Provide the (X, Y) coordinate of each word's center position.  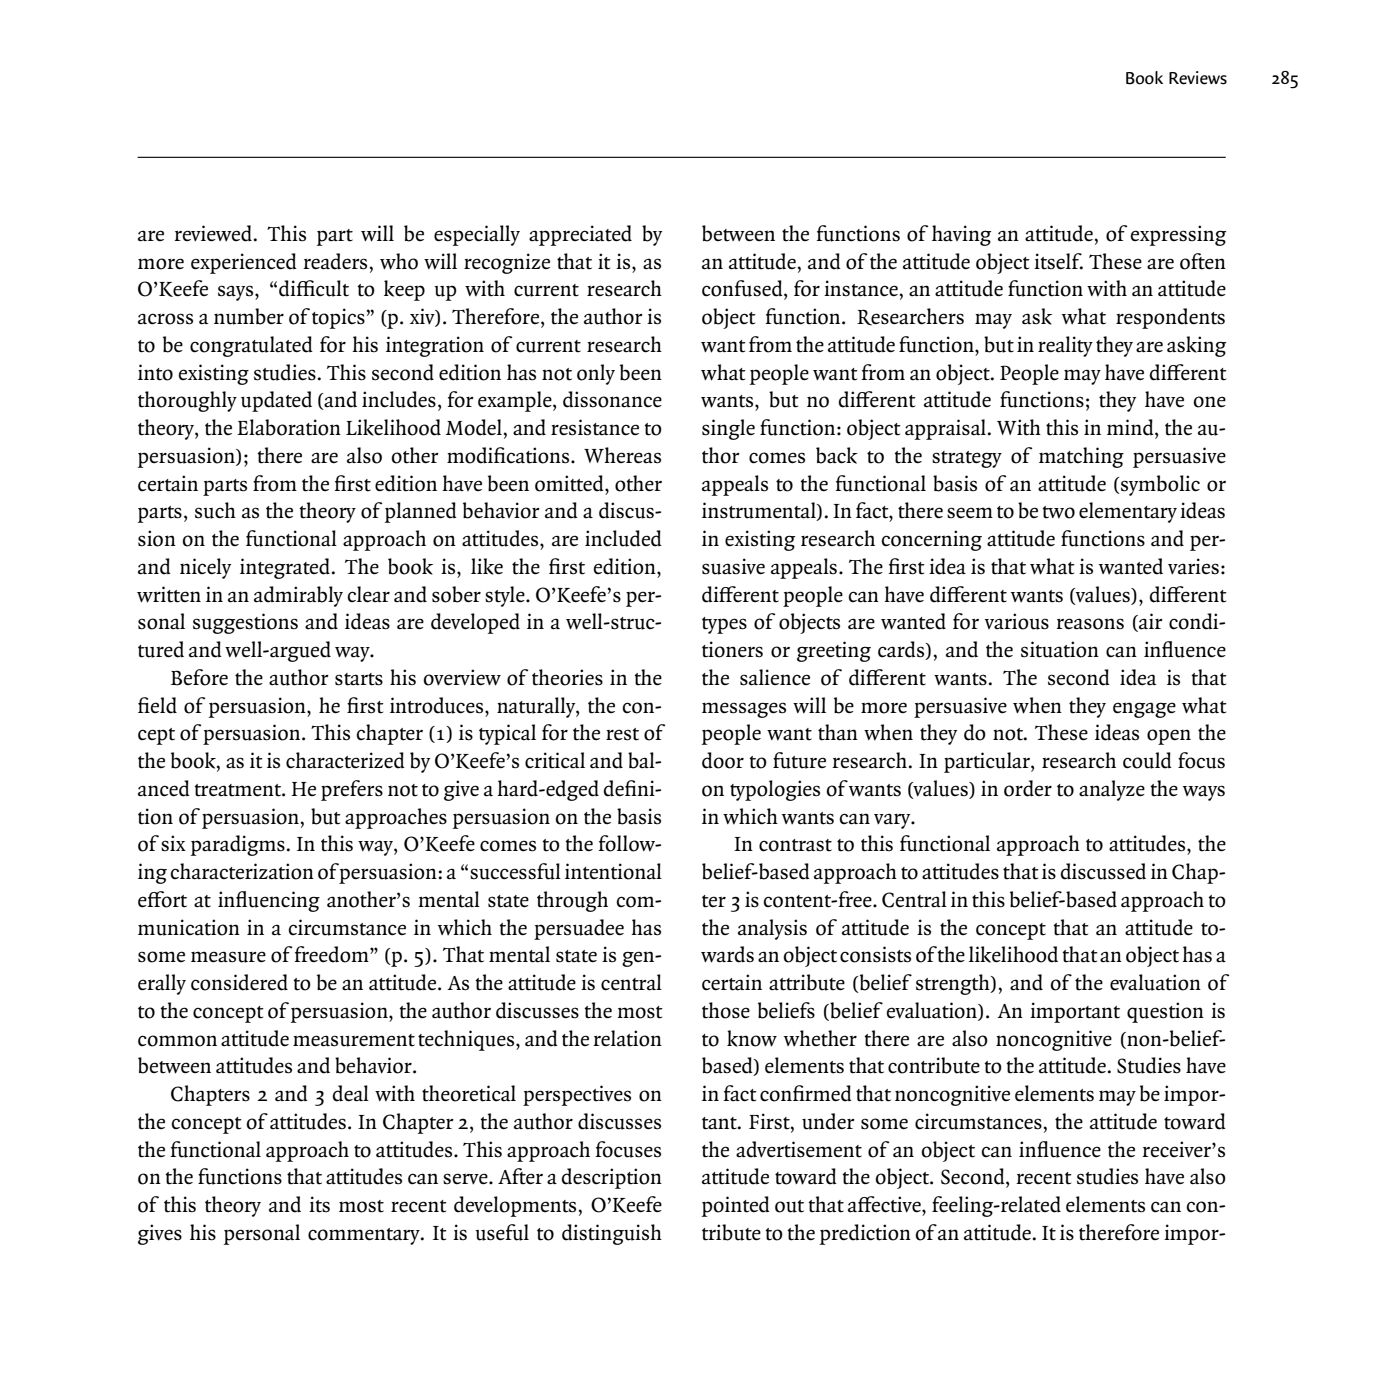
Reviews (1198, 78)
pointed (736, 1206)
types (724, 625)
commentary (365, 1236)
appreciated (580, 235)
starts (359, 679)
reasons (1090, 624)
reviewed (213, 233)
